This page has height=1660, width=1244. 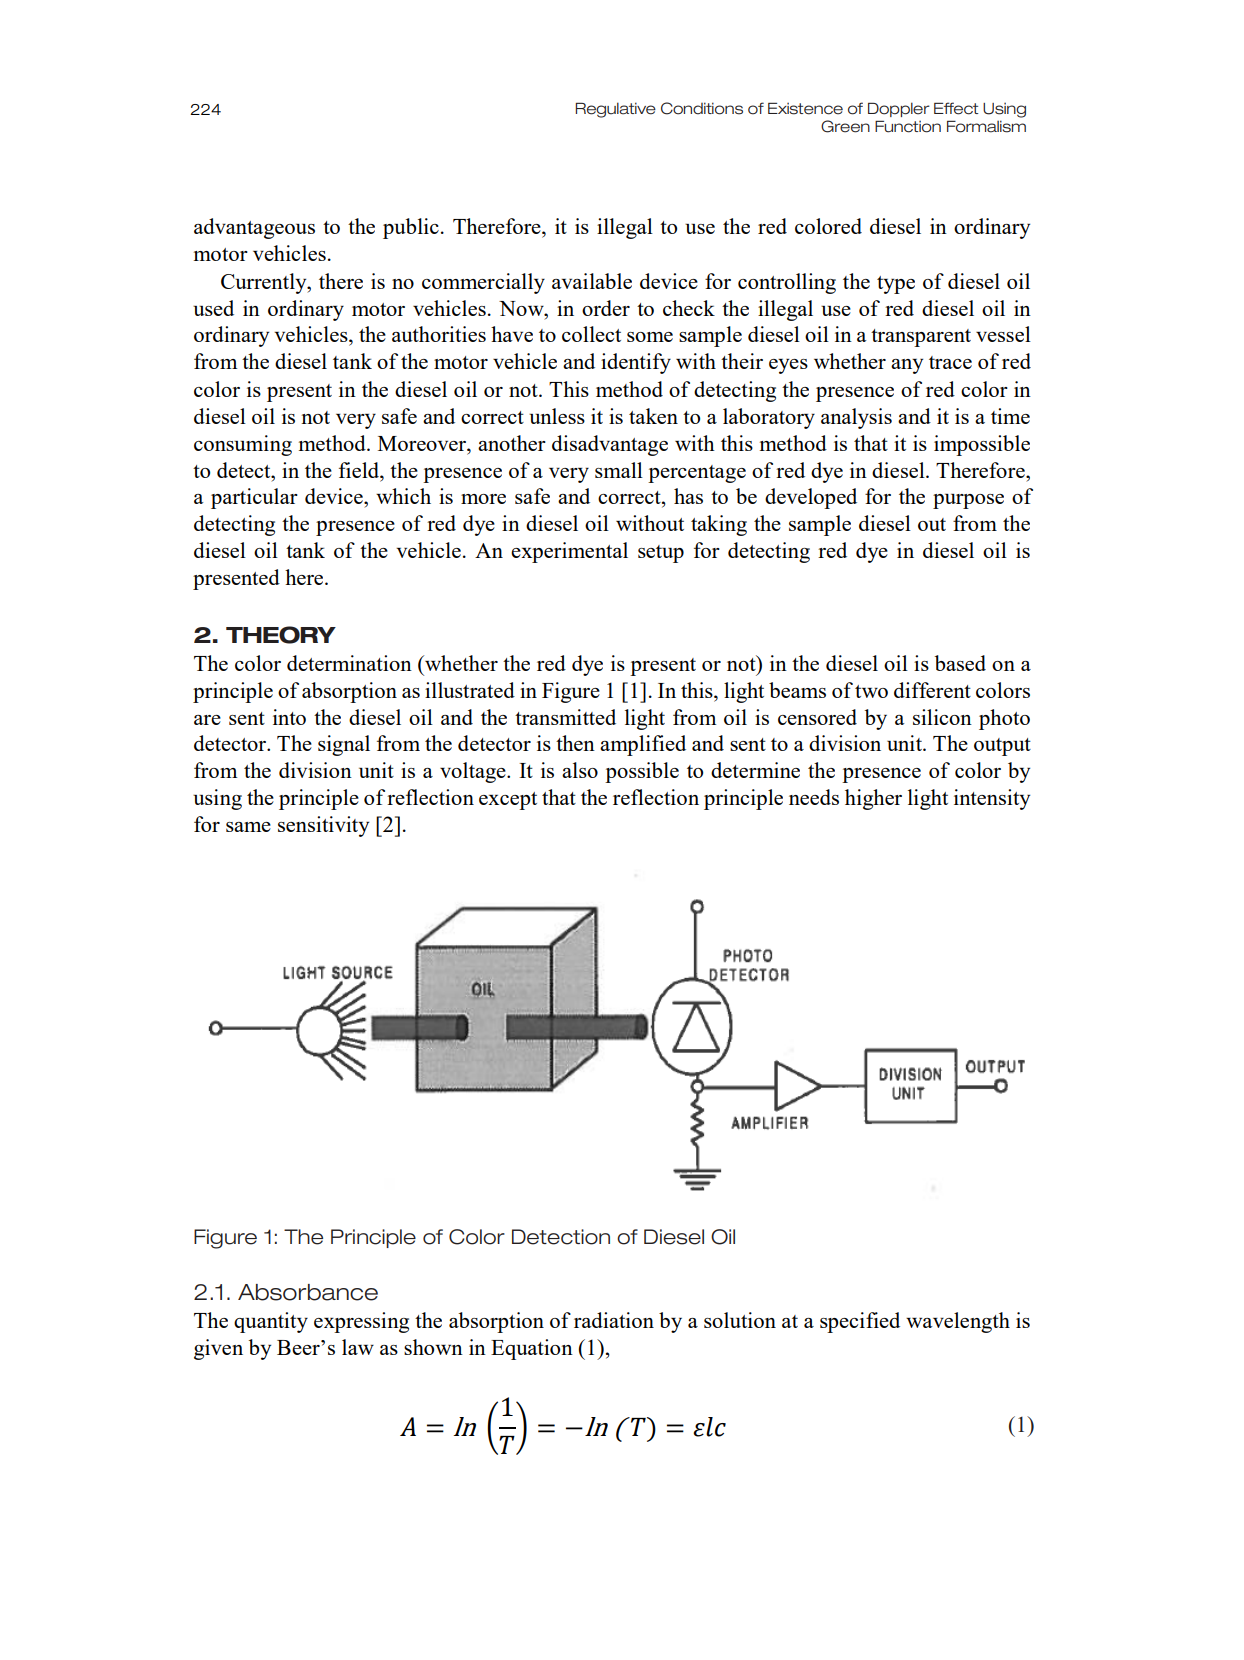 What do you see at coordinates (254, 228) in the page?
I see `advantageous` at bounding box center [254, 228].
